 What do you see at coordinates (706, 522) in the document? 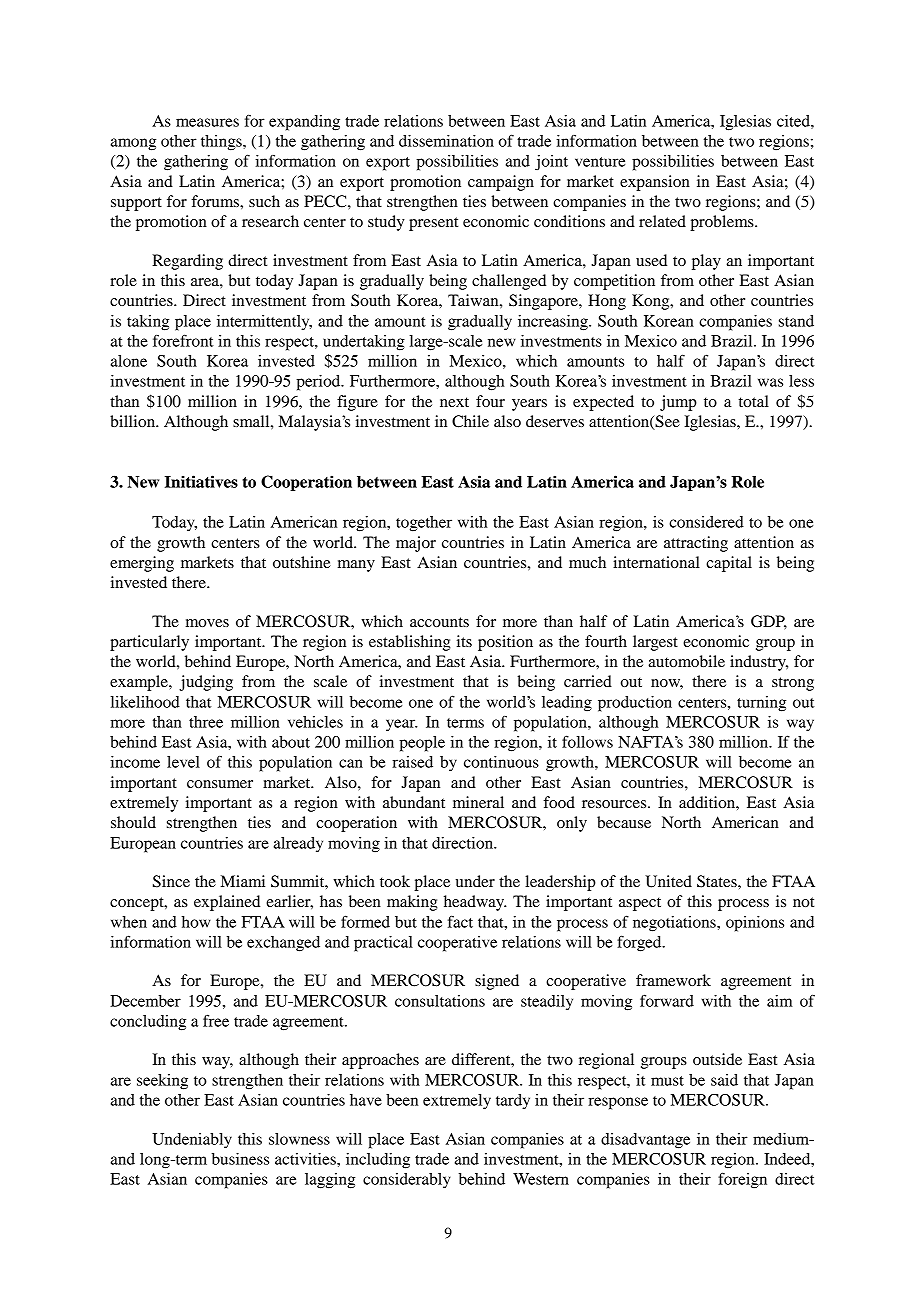
I see `considered` at bounding box center [706, 522].
